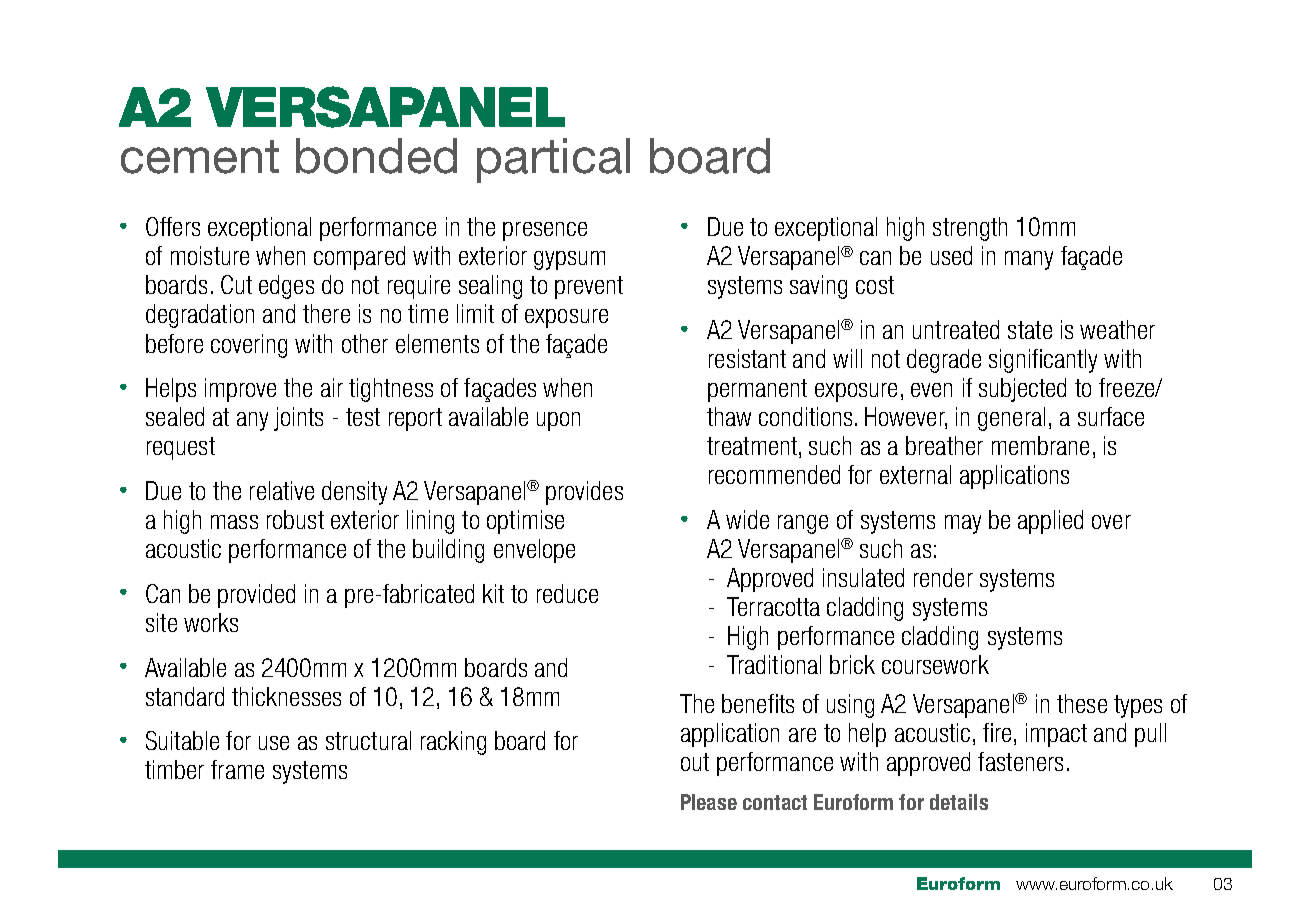  What do you see at coordinates (1040, 445) in the page?
I see `membrane` at bounding box center [1040, 445].
